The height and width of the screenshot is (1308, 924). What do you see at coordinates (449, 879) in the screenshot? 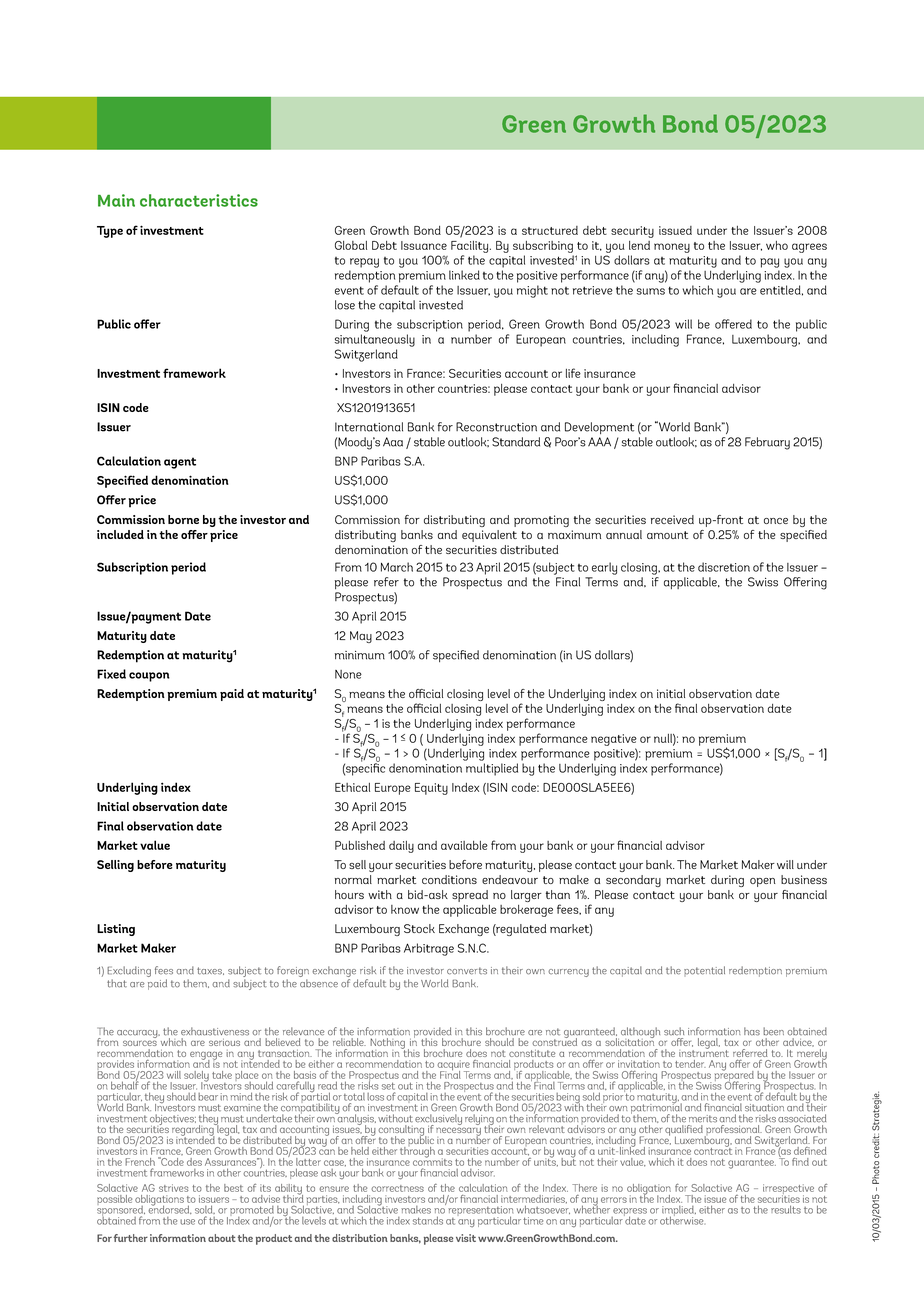
I see `conditions` at bounding box center [449, 879].
